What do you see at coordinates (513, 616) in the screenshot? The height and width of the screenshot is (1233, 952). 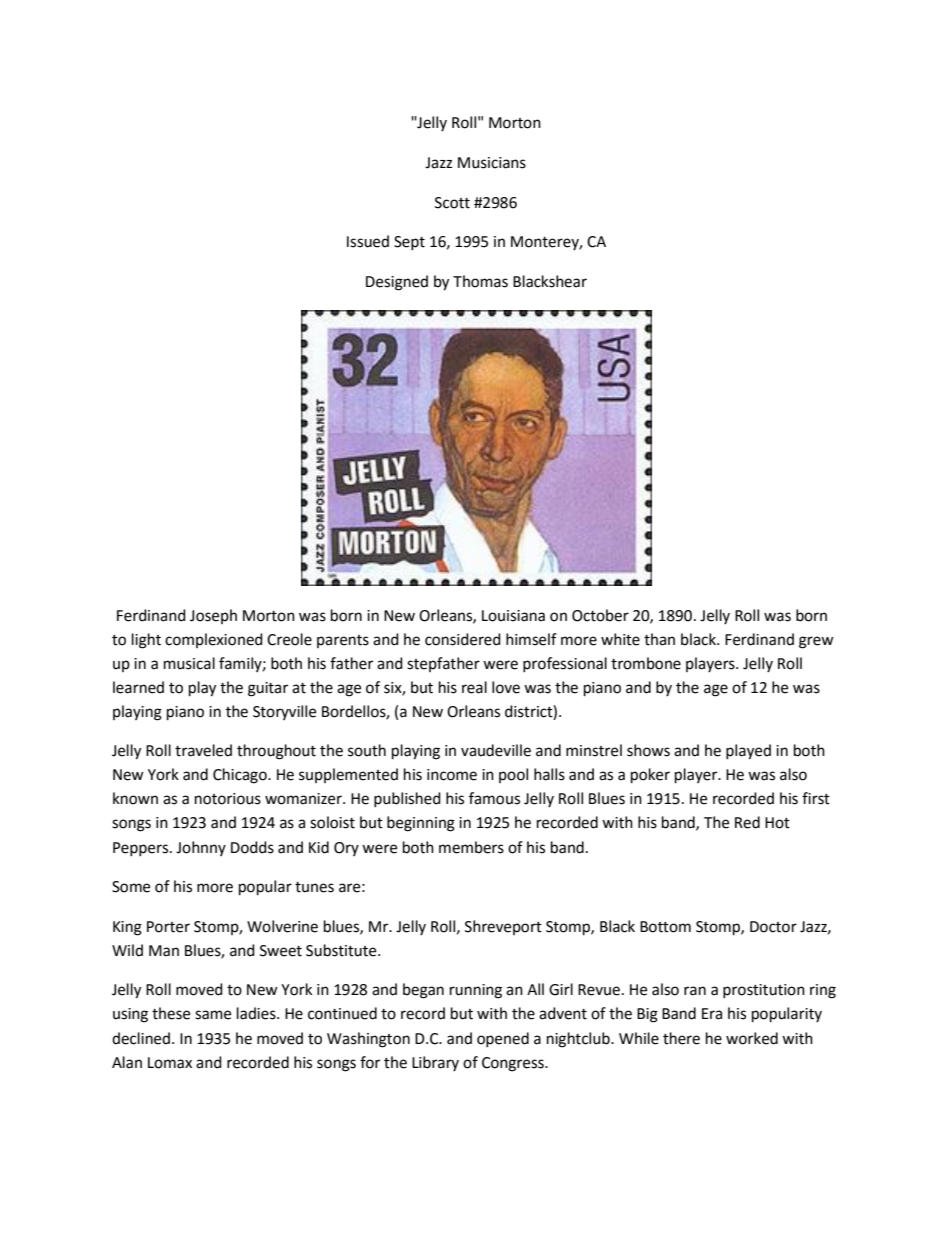 I see `Louisiana` at bounding box center [513, 616].
